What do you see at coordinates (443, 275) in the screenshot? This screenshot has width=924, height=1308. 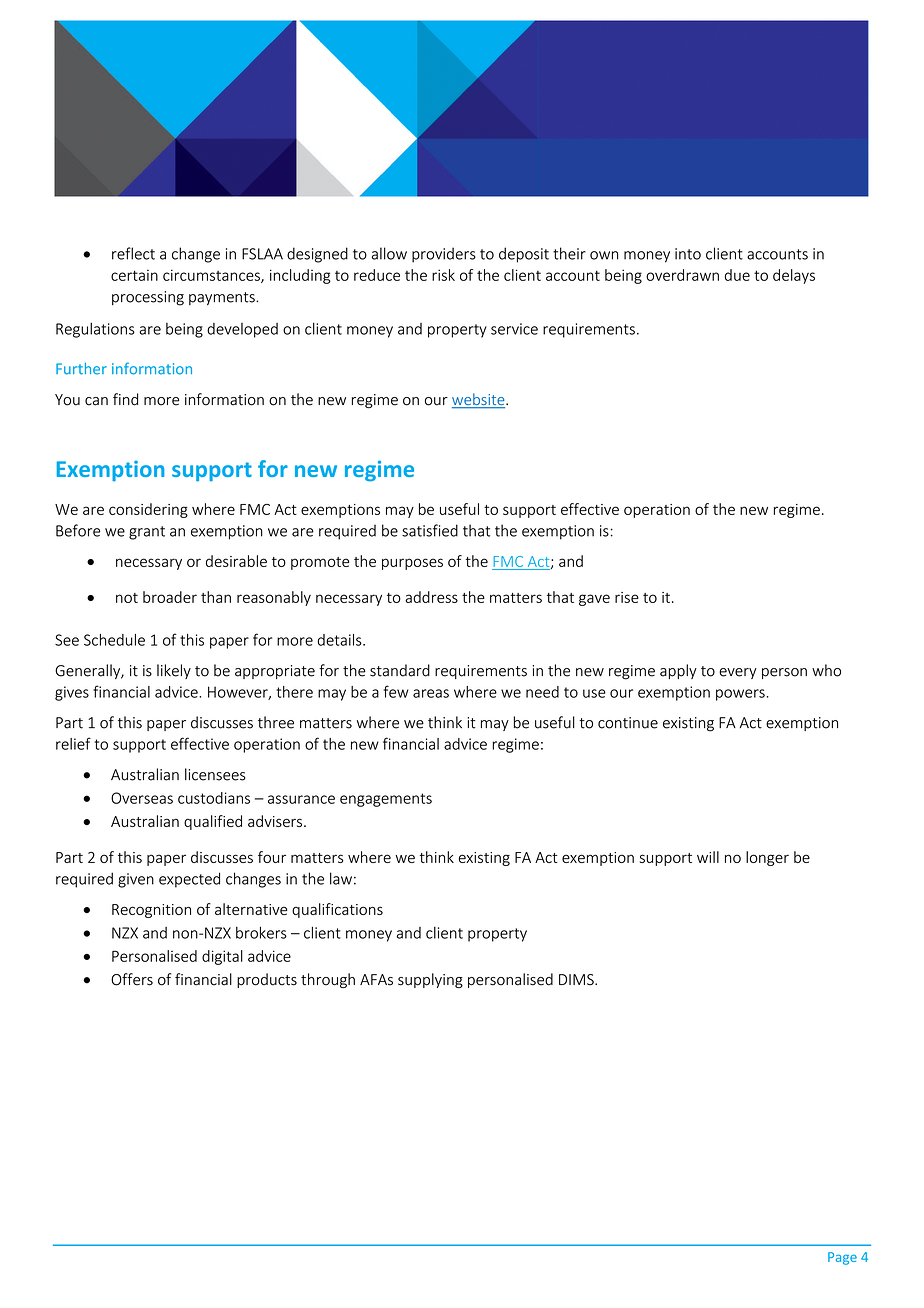 I see `risk` at bounding box center [443, 275].
